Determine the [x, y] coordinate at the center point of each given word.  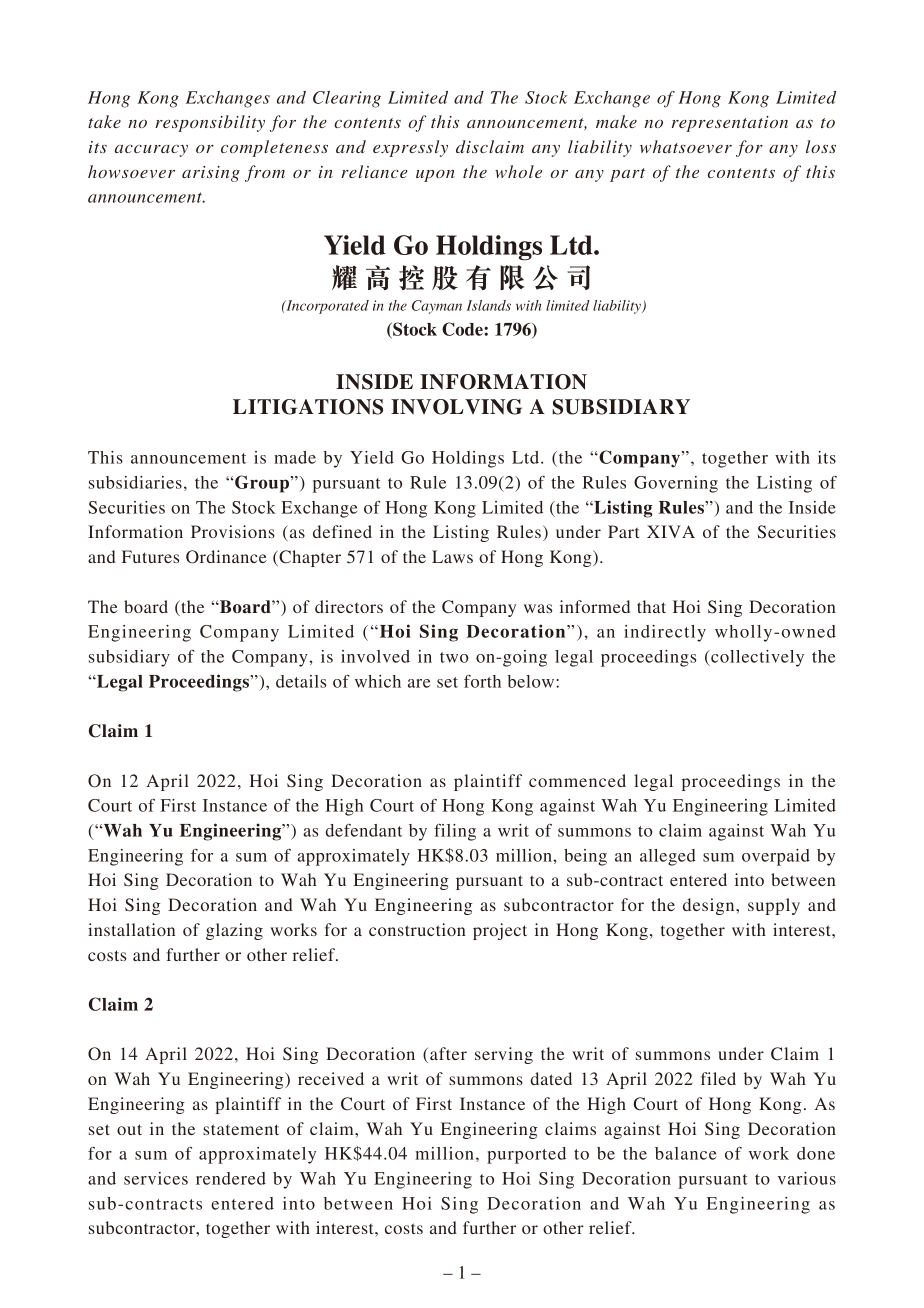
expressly [410, 148]
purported [526, 1155]
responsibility [210, 123]
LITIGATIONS [308, 407]
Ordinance [226, 557]
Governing [676, 484]
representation [730, 124]
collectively [756, 658]
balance [685, 1153]
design [710, 906]
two [454, 657]
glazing [234, 931]
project [500, 931]
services [156, 1178]
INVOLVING [456, 407]
